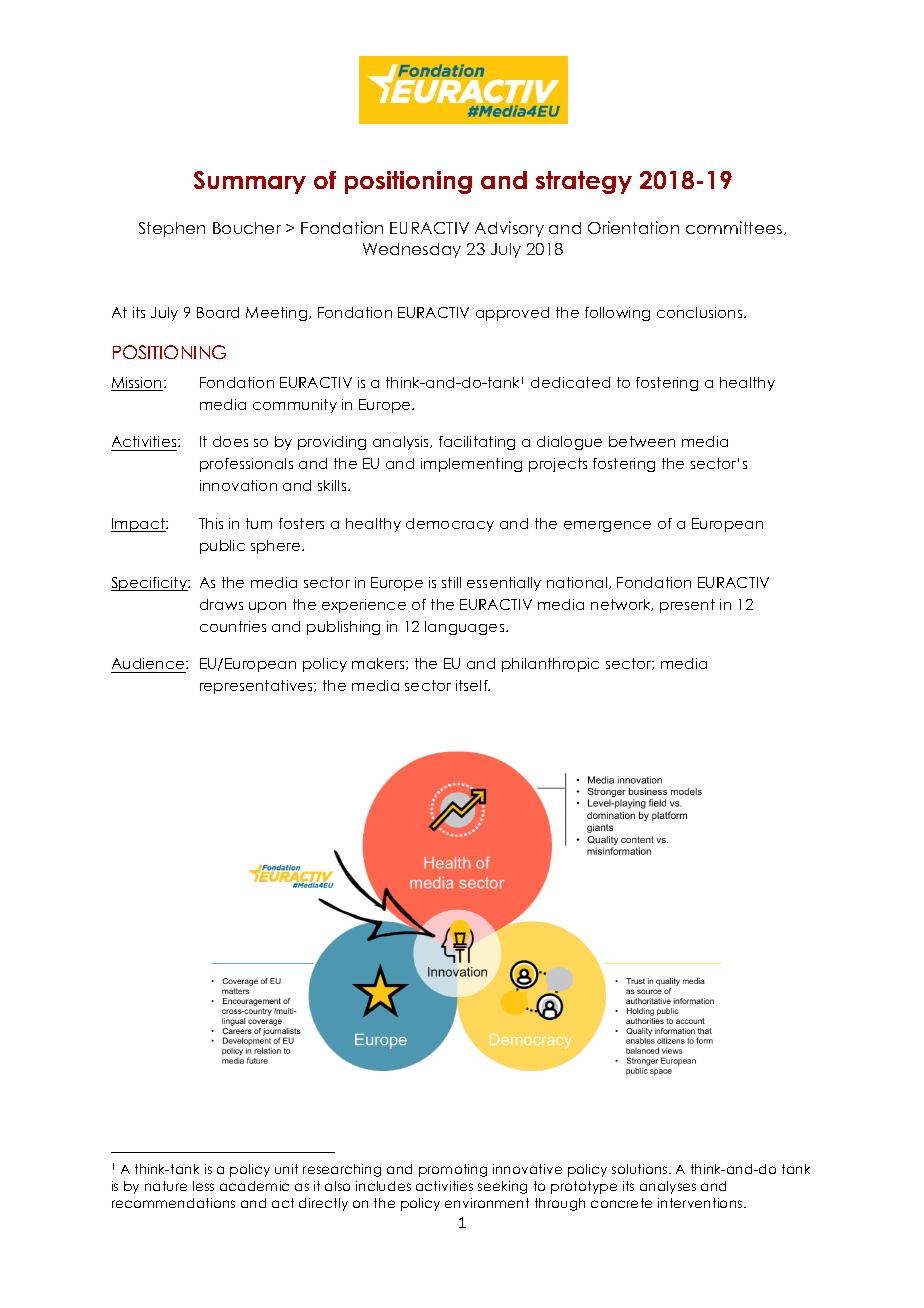  I want to click on Audience, so click(149, 663).
